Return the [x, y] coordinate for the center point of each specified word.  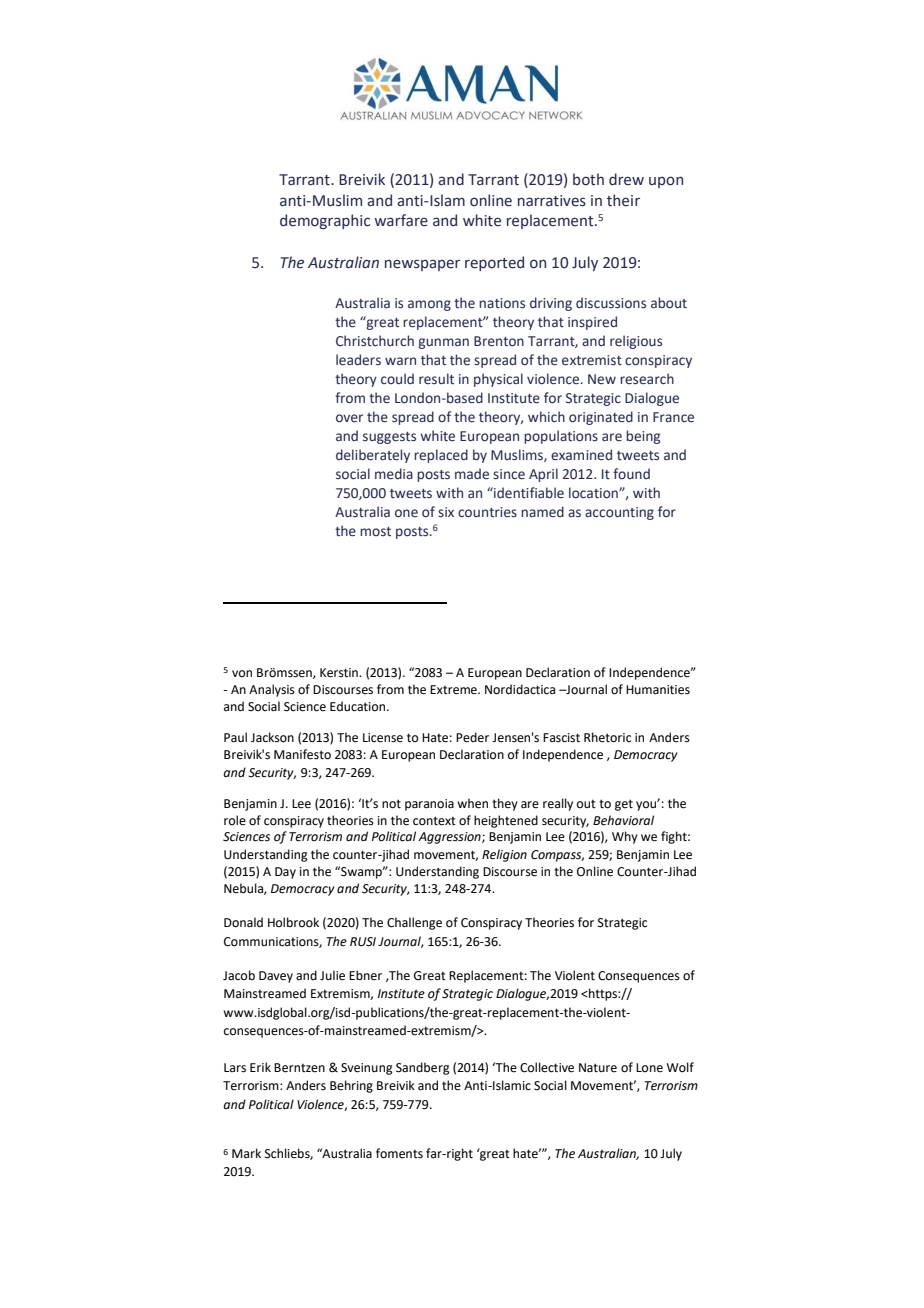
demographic [325, 221]
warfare [401, 220]
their [623, 200]
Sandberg [423, 1068]
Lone [649, 1068]
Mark [246, 1153]
